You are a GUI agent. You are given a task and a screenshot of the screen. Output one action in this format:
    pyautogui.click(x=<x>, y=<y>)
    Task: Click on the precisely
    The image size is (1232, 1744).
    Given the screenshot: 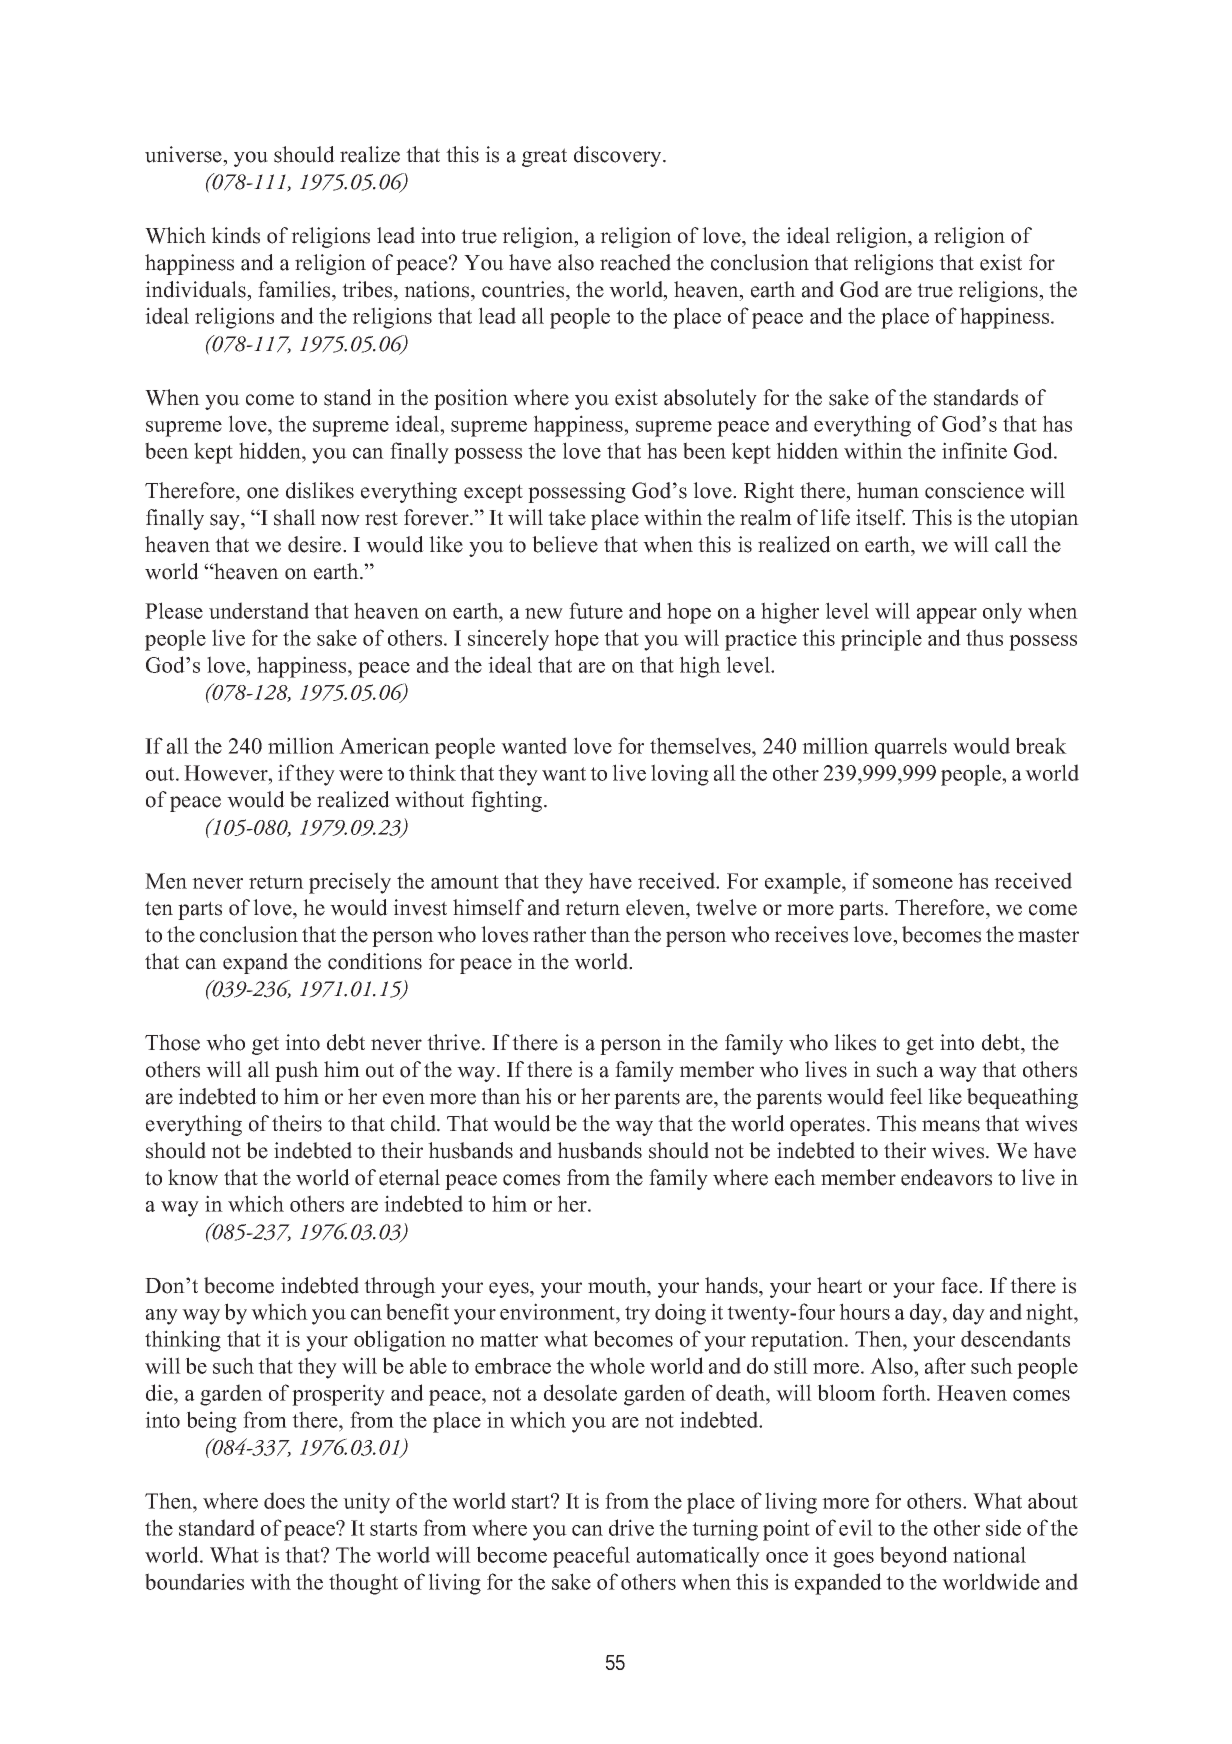 What is the action you would take?
    pyautogui.click(x=350, y=883)
